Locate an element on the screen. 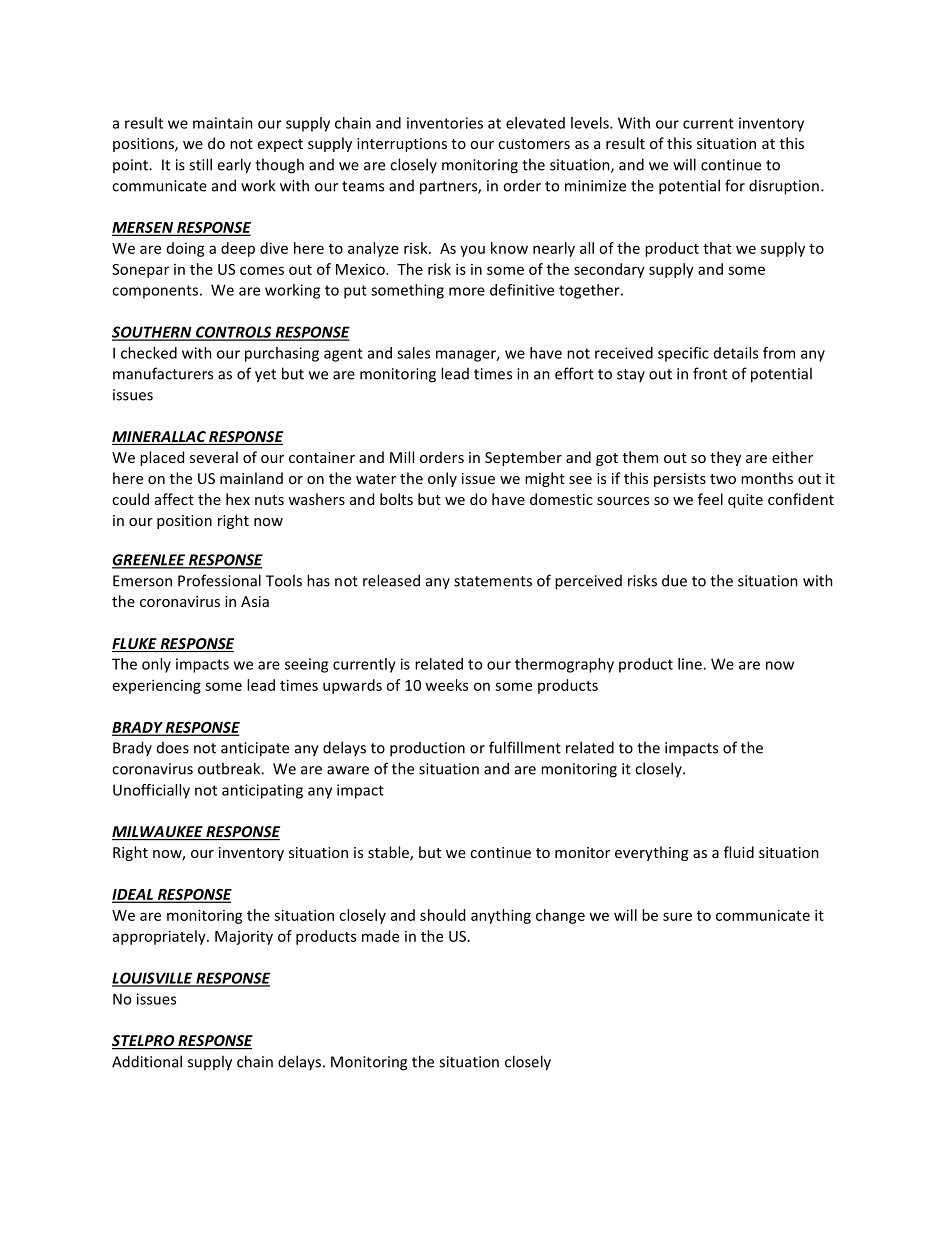 This screenshot has width=952, height=1233. still is located at coordinates (200, 164).
